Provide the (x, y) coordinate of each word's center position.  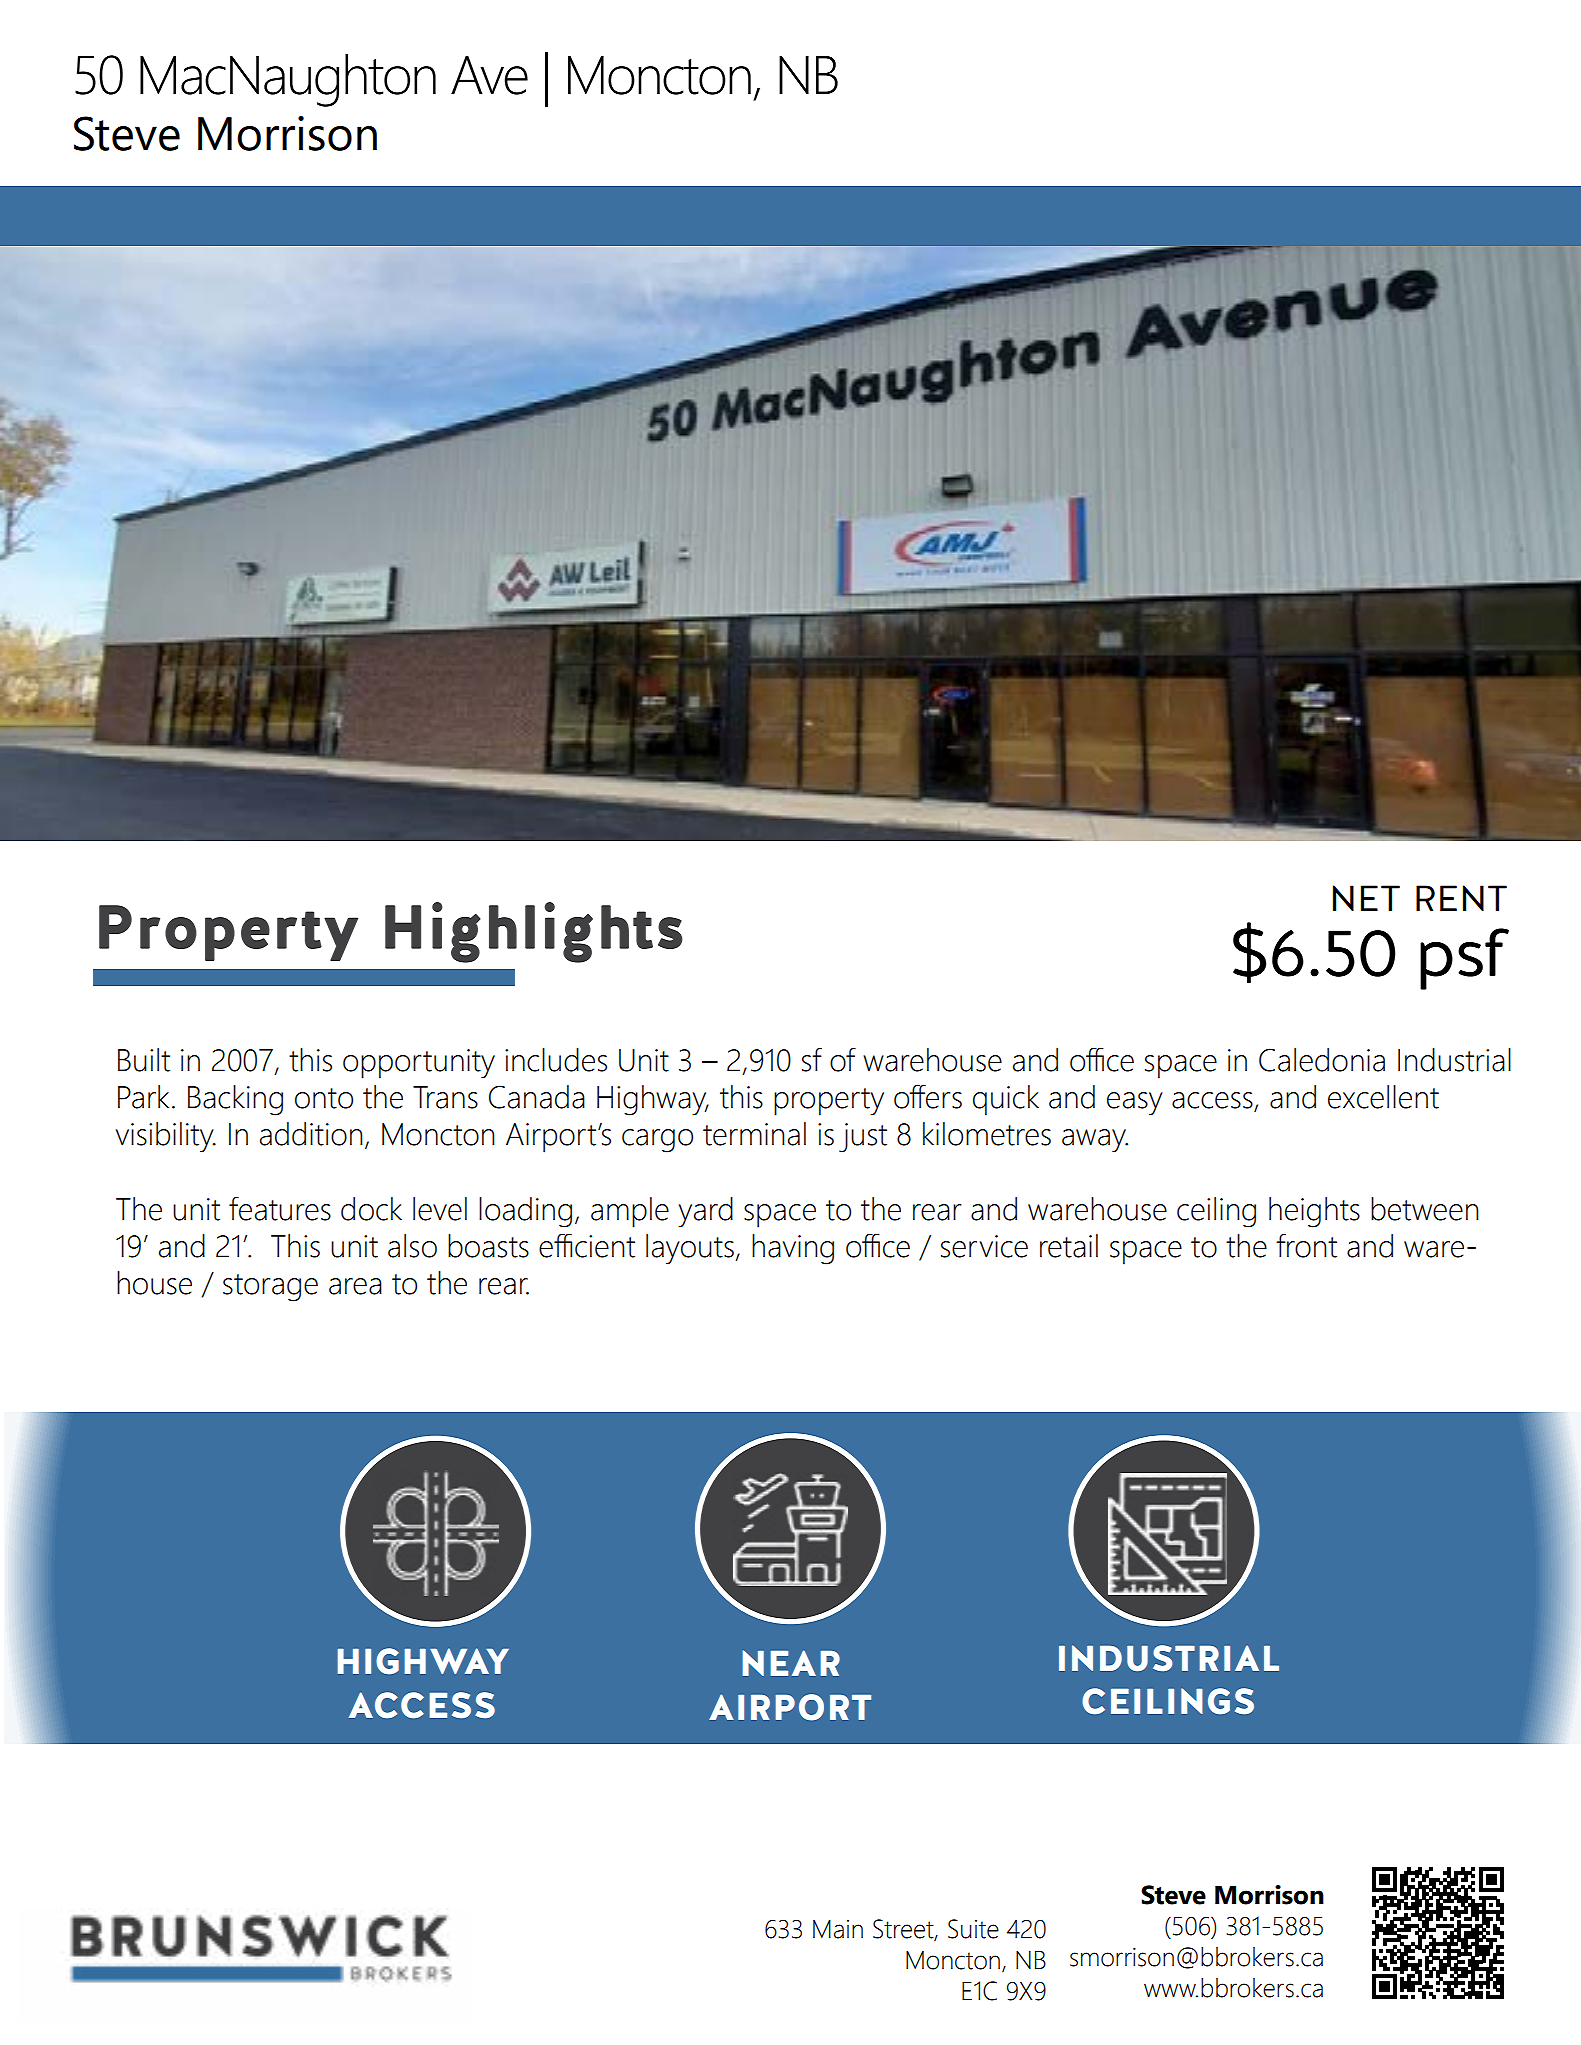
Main (838, 1929)
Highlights (534, 932)
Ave (489, 75)
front (1307, 1245)
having (793, 1249)
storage (270, 1288)
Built (144, 1060)
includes (556, 1060)
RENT (1461, 898)
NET (1366, 898)
